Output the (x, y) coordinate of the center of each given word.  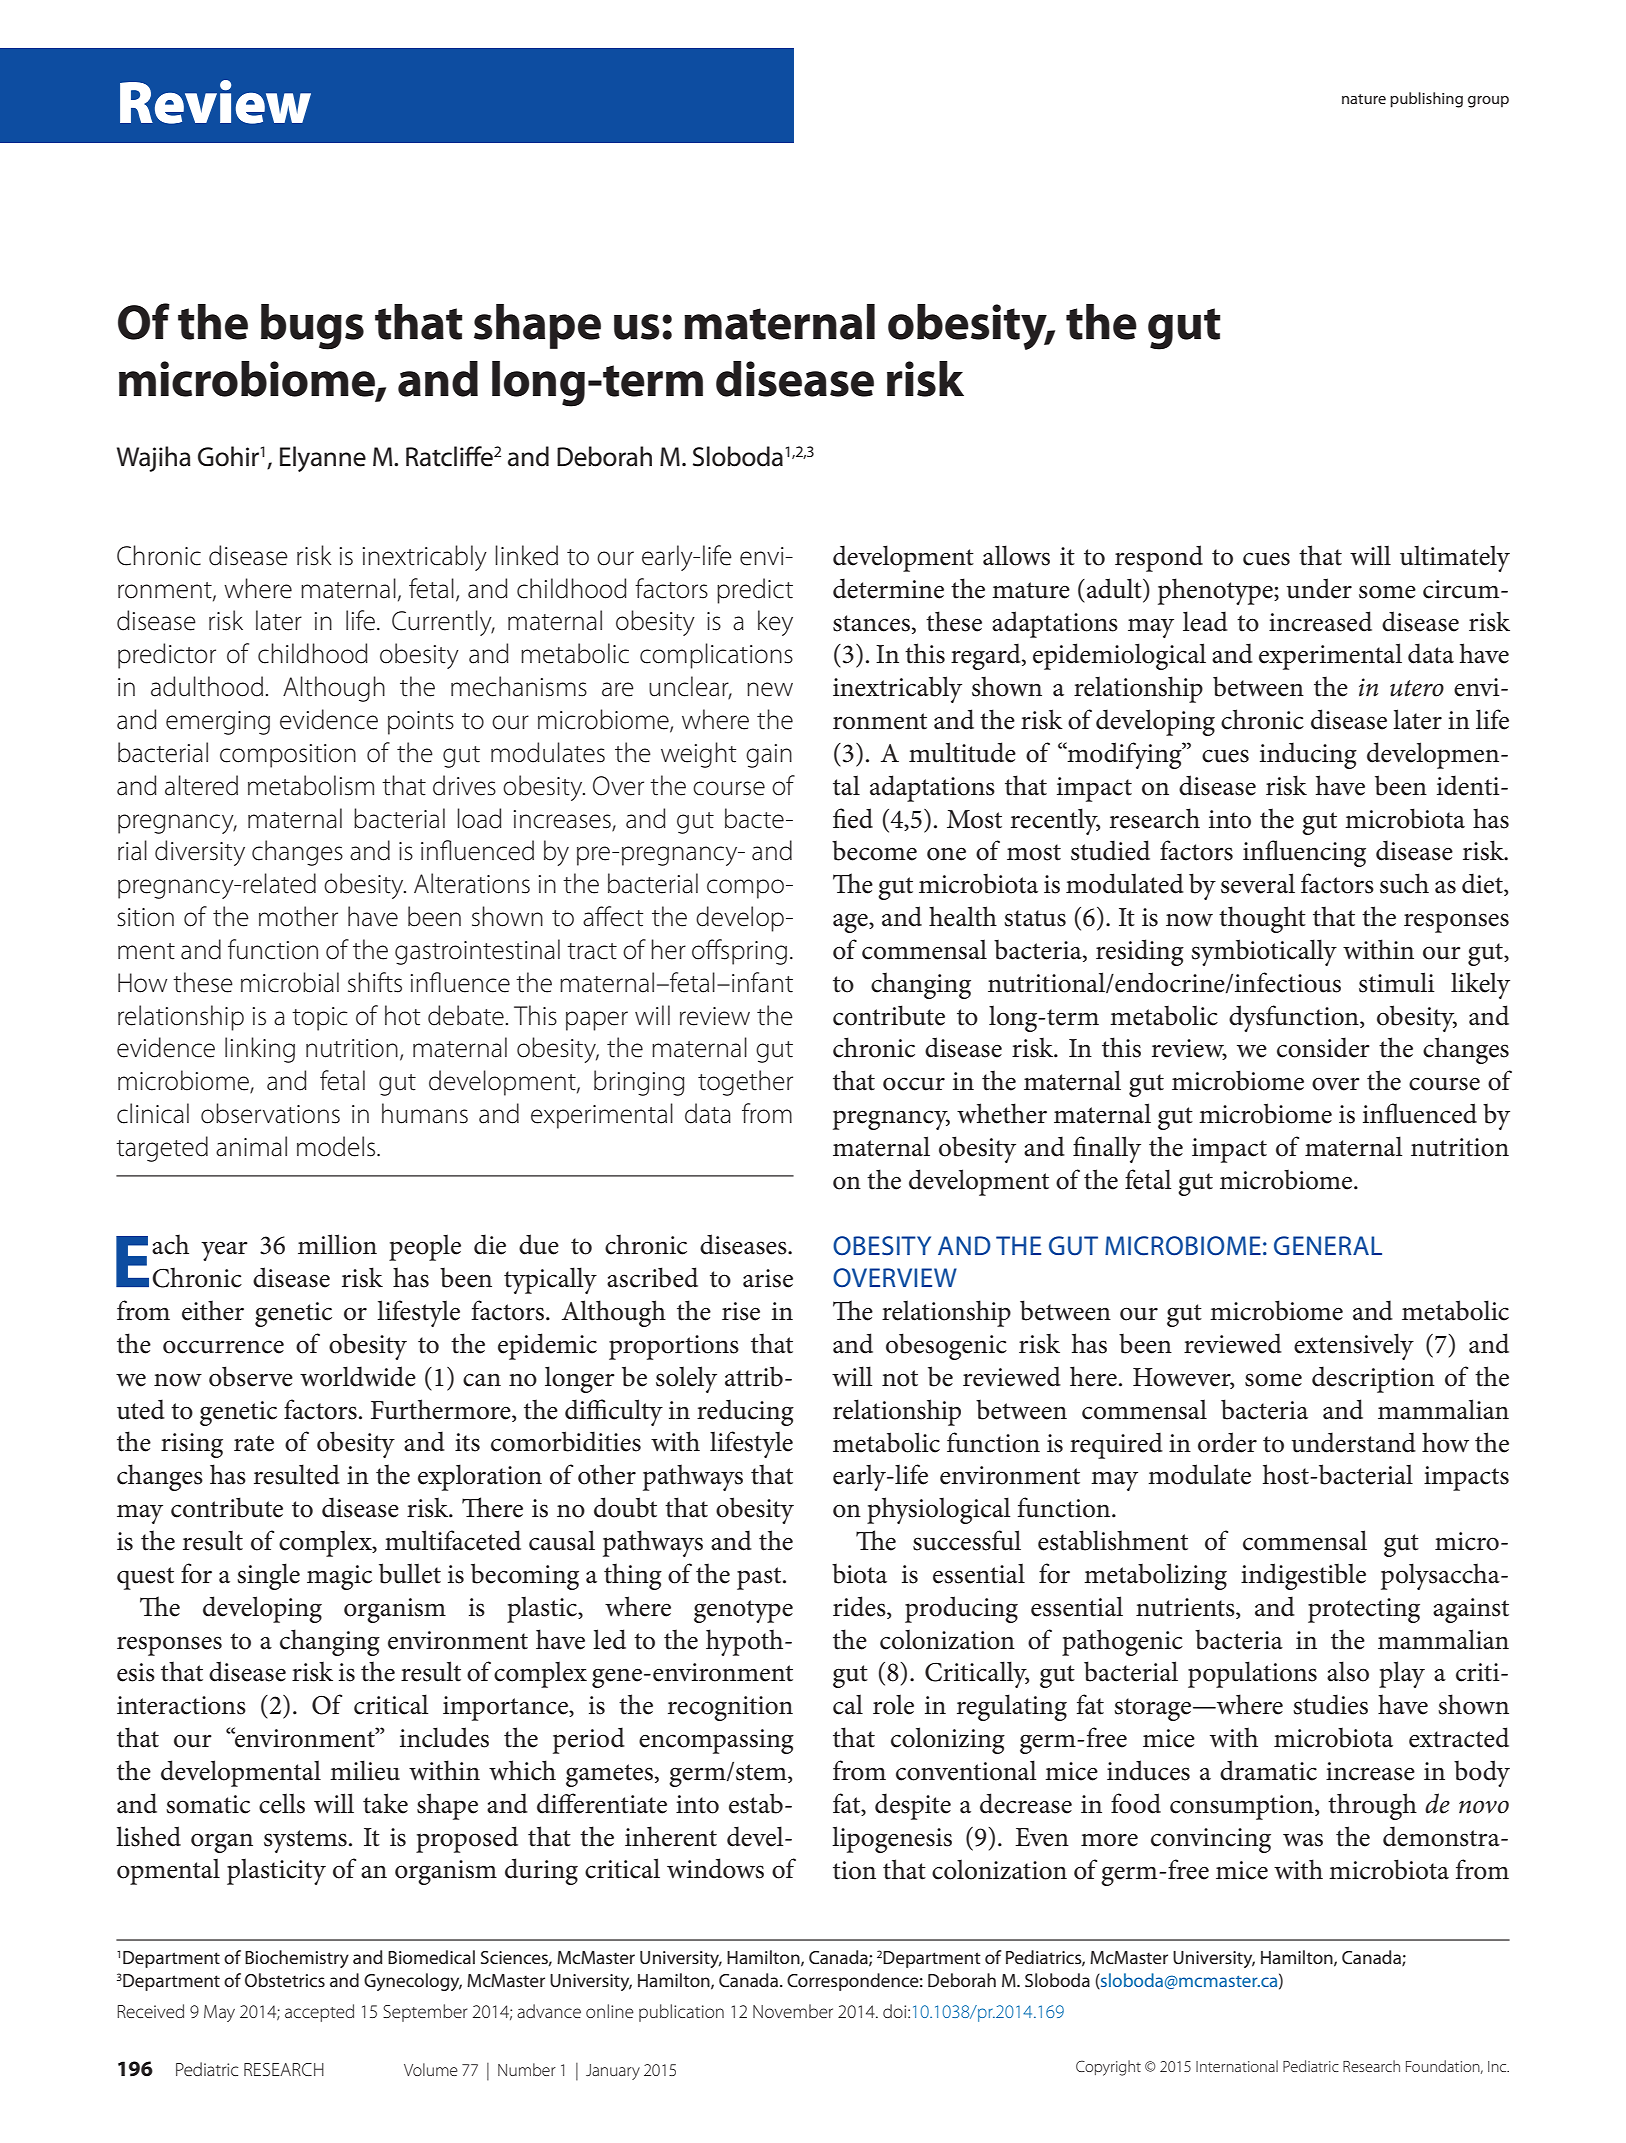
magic (339, 1577)
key (775, 623)
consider (1323, 1047)
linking (260, 1050)
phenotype (1216, 591)
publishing (1426, 100)
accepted (319, 2013)
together (745, 1083)
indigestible (1303, 1576)
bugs (312, 327)
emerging (218, 723)
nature (1364, 99)
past (760, 1578)
